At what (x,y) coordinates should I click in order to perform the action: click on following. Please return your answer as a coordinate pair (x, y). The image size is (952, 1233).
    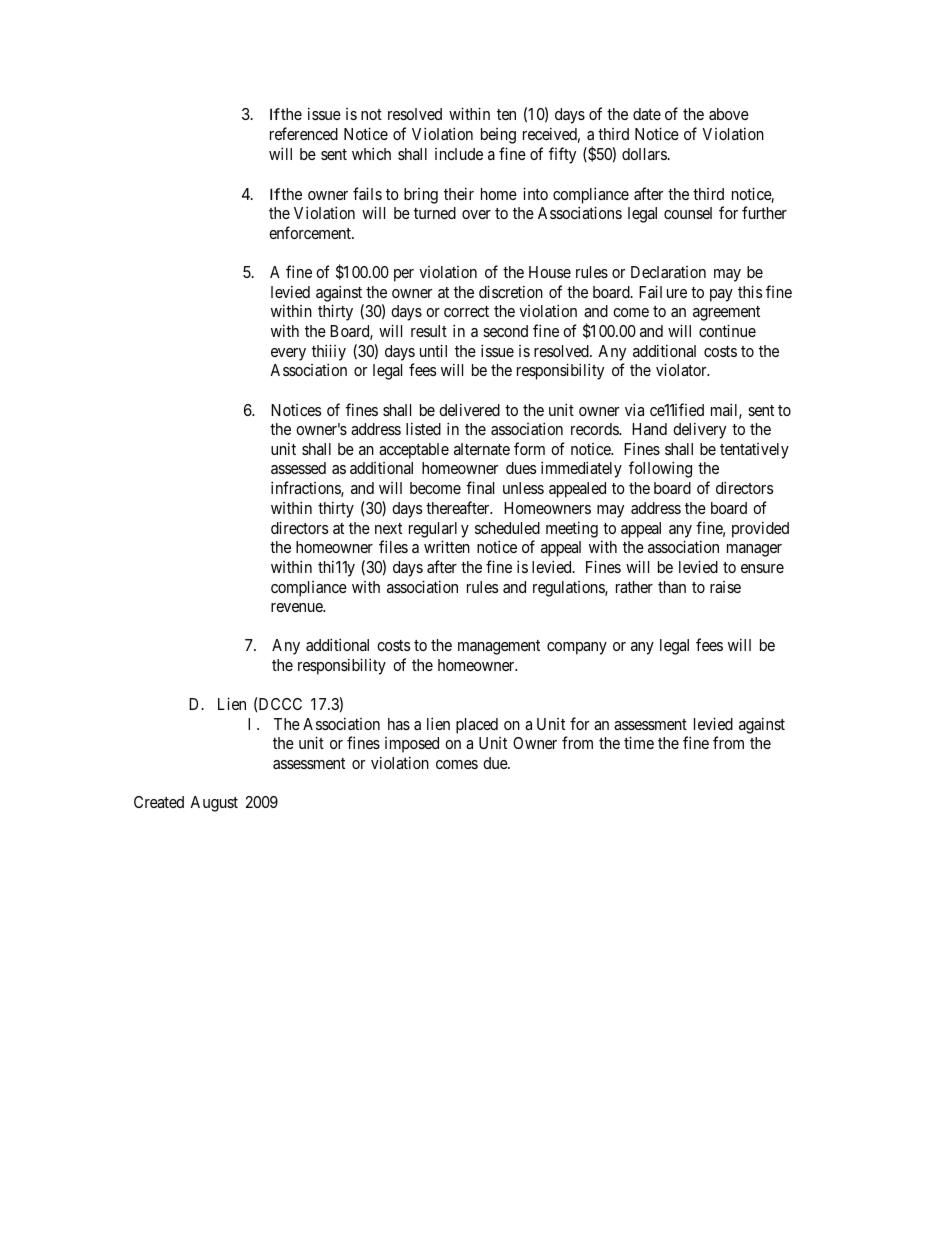
    Looking at the image, I should click on (660, 469).
